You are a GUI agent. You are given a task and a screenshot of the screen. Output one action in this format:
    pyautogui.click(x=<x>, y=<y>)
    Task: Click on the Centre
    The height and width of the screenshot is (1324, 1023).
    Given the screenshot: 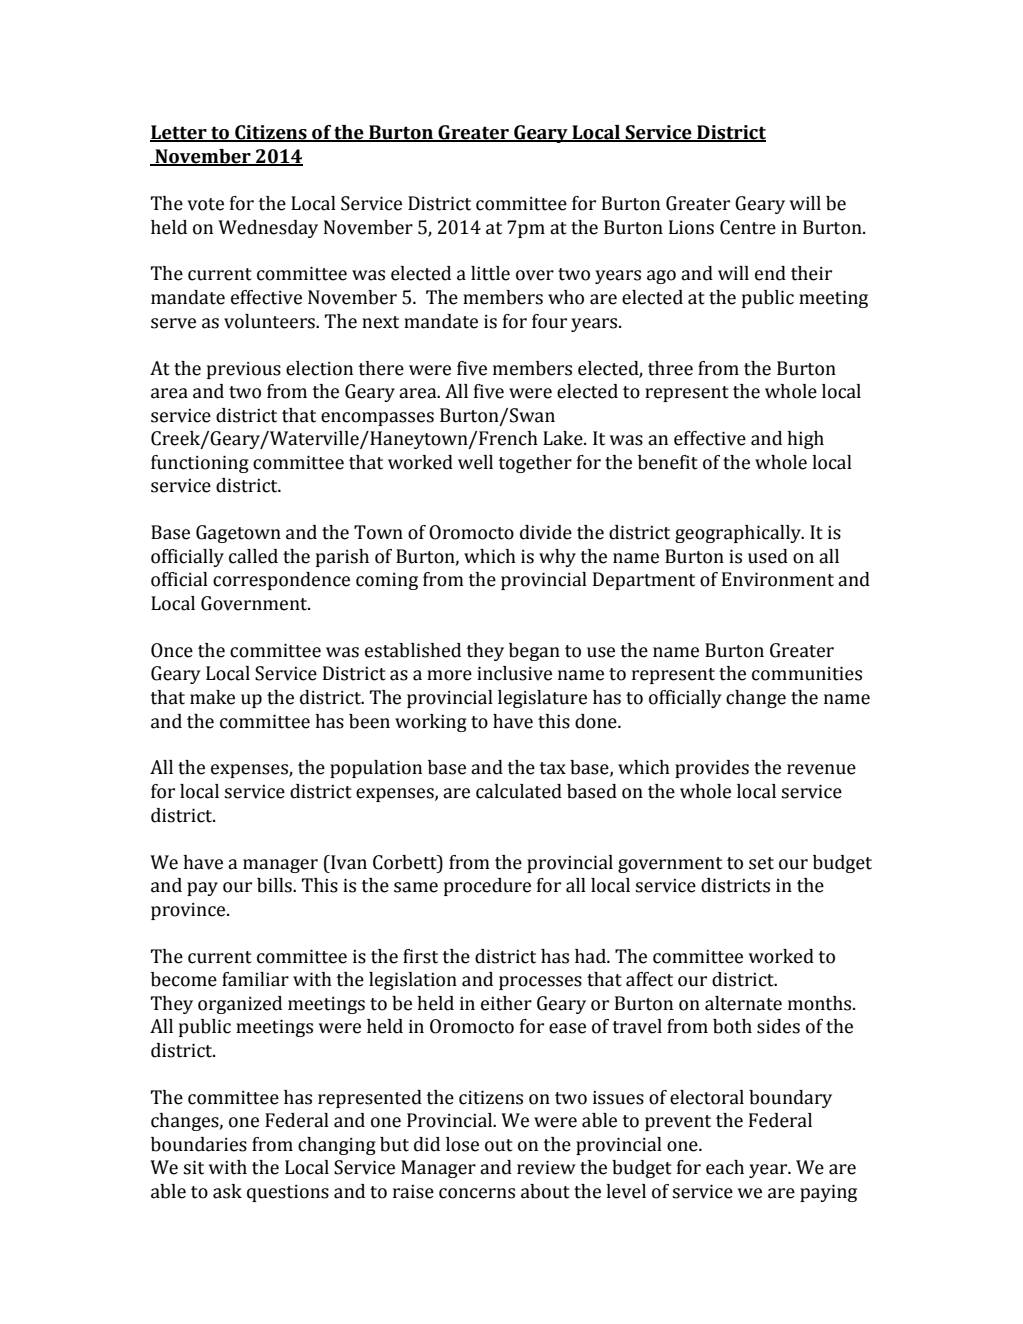 What is the action you would take?
    pyautogui.click(x=748, y=227)
